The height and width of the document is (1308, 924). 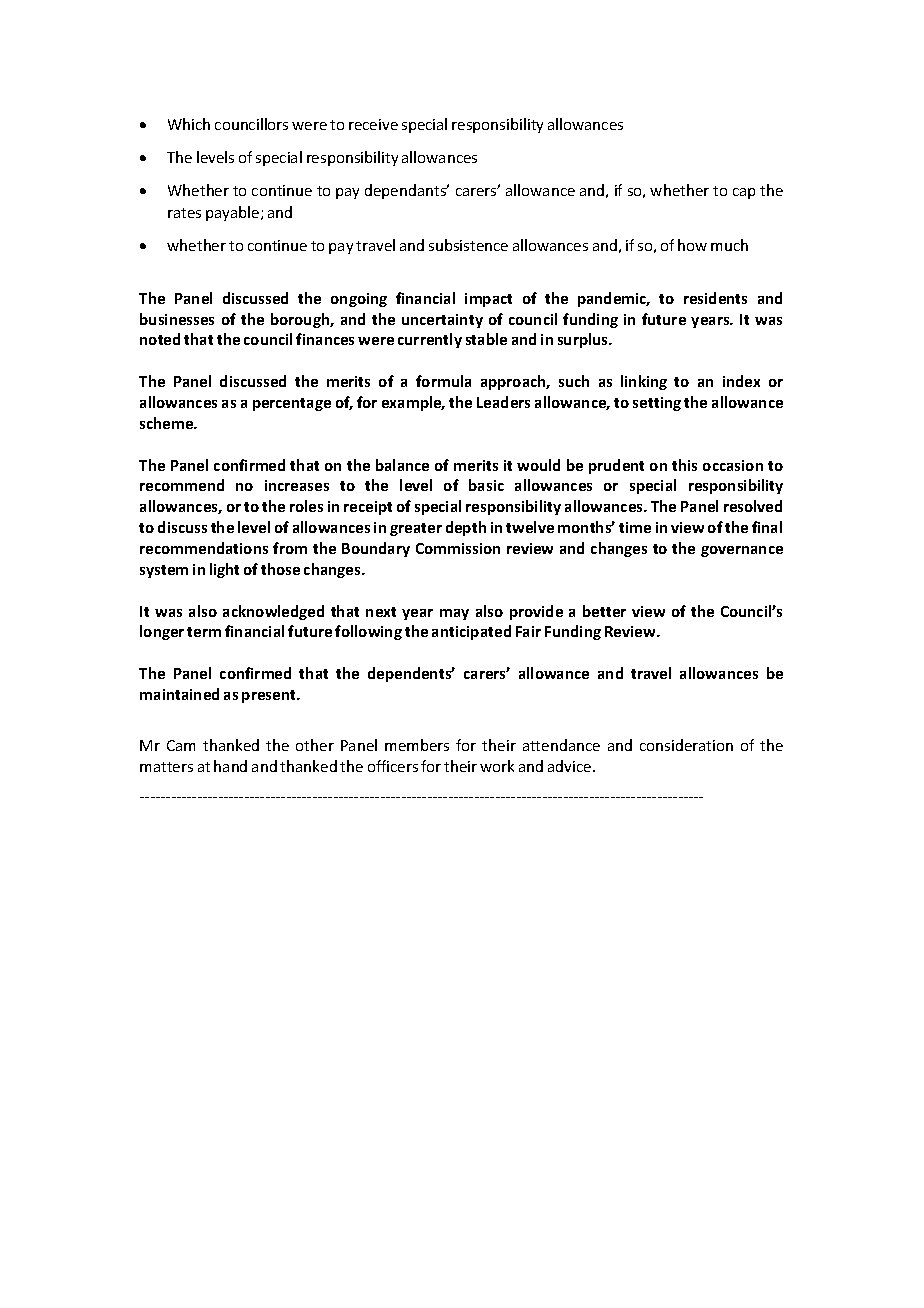 I want to click on cap, so click(x=744, y=193).
